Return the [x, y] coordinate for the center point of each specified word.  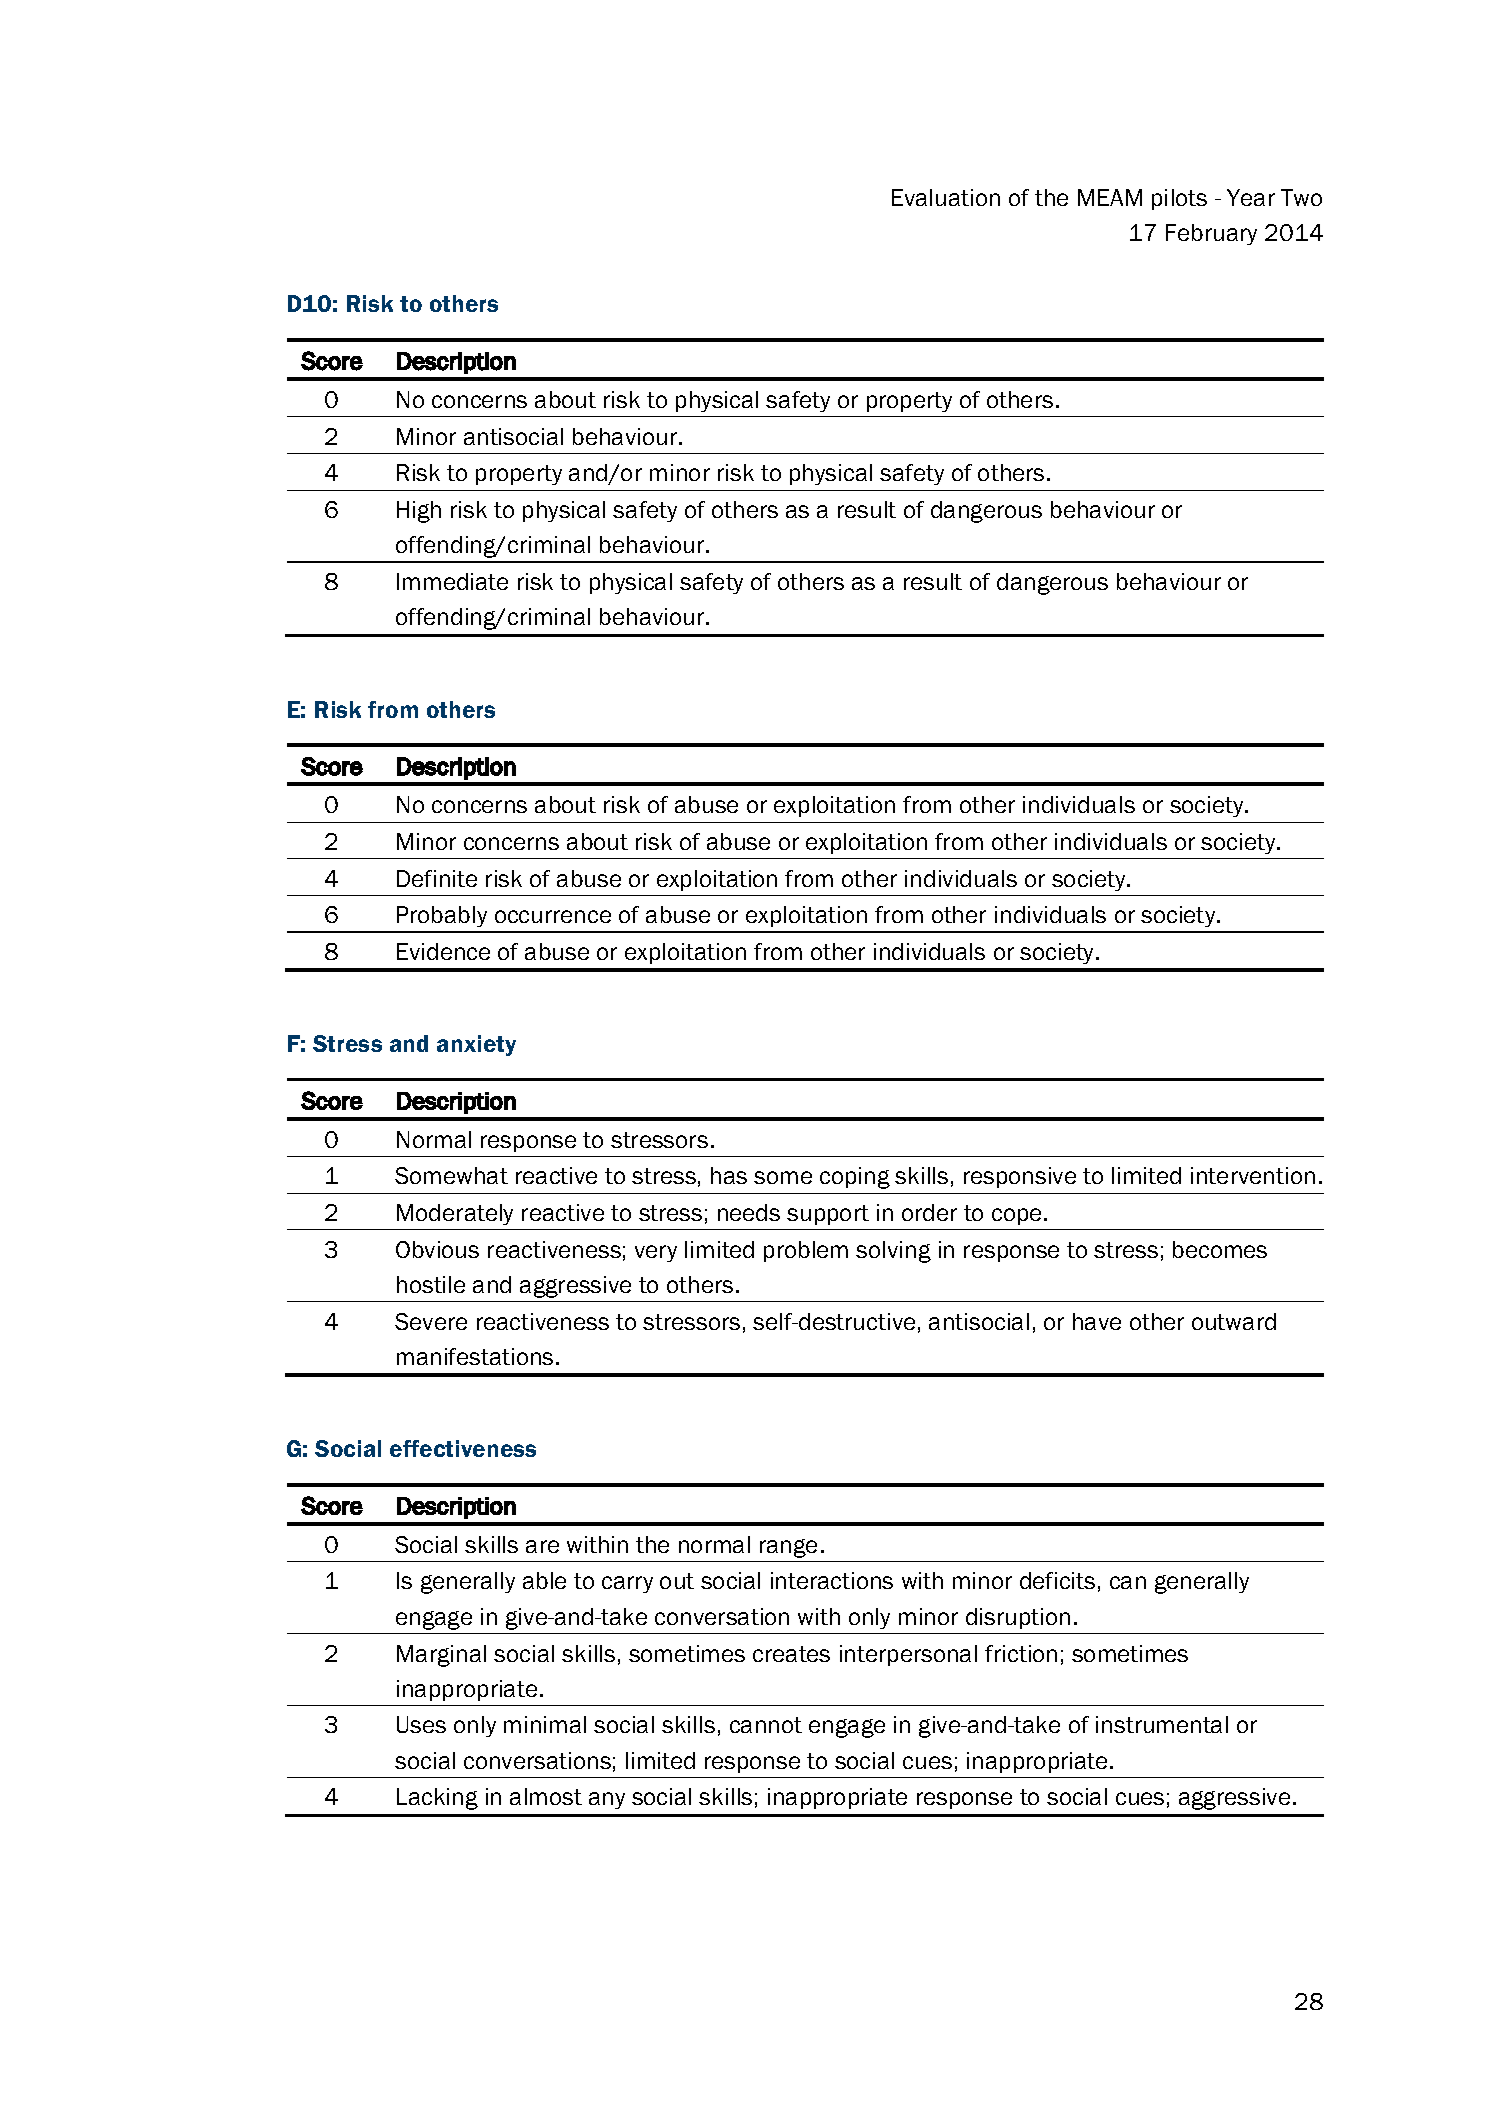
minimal [545, 1724]
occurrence [553, 916]
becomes [1220, 1249]
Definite [437, 878]
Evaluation [946, 197]
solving [893, 1252]
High [419, 512]
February [1211, 234]
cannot [766, 1725]
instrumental [1162, 1724]
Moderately [455, 1214]
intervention [1253, 1175]
